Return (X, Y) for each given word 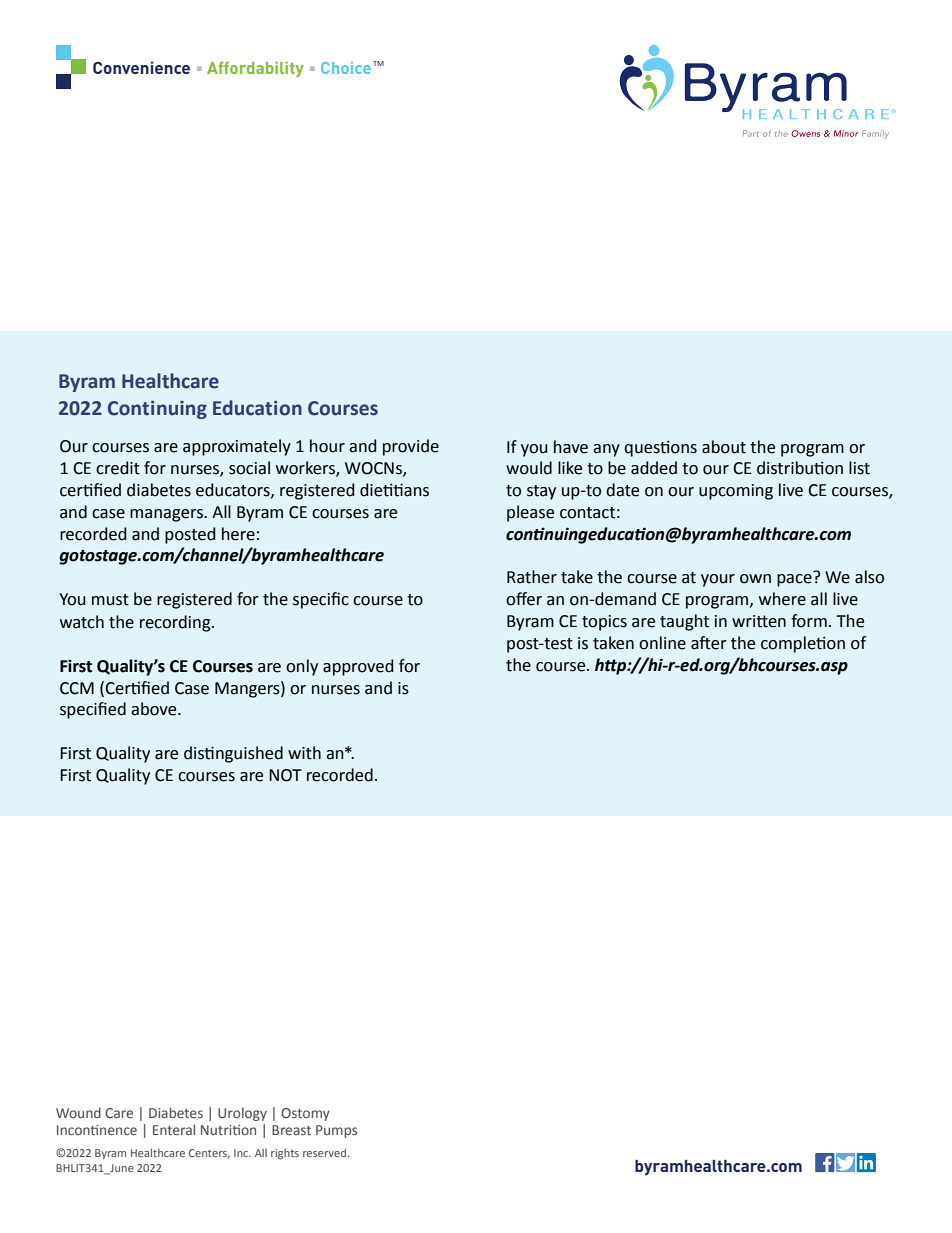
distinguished (233, 754)
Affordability (255, 69)
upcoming (736, 492)
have (571, 447)
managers (167, 515)
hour (327, 446)
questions (660, 448)
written (759, 621)
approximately (237, 447)
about (724, 447)
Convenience (141, 67)
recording (176, 623)
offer (524, 599)
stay (541, 492)
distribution (800, 468)
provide (411, 447)
